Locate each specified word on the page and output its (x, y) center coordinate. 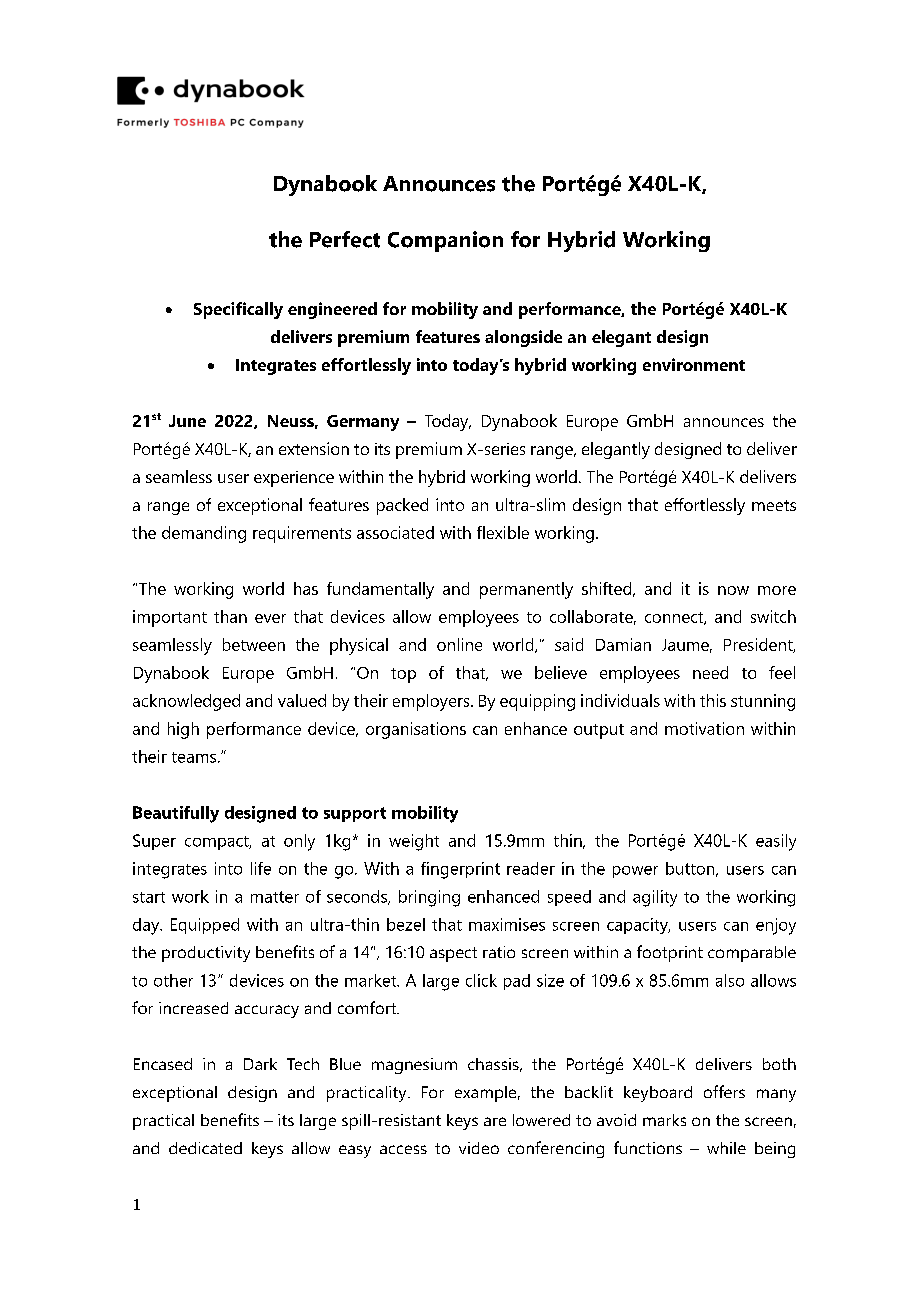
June (187, 421)
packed (402, 506)
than (230, 616)
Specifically (238, 310)
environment (694, 364)
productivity (206, 954)
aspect (453, 954)
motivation (704, 728)
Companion (445, 241)
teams (194, 757)
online (459, 644)
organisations (416, 730)
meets (774, 505)
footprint (670, 953)
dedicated (205, 1148)
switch (773, 616)
